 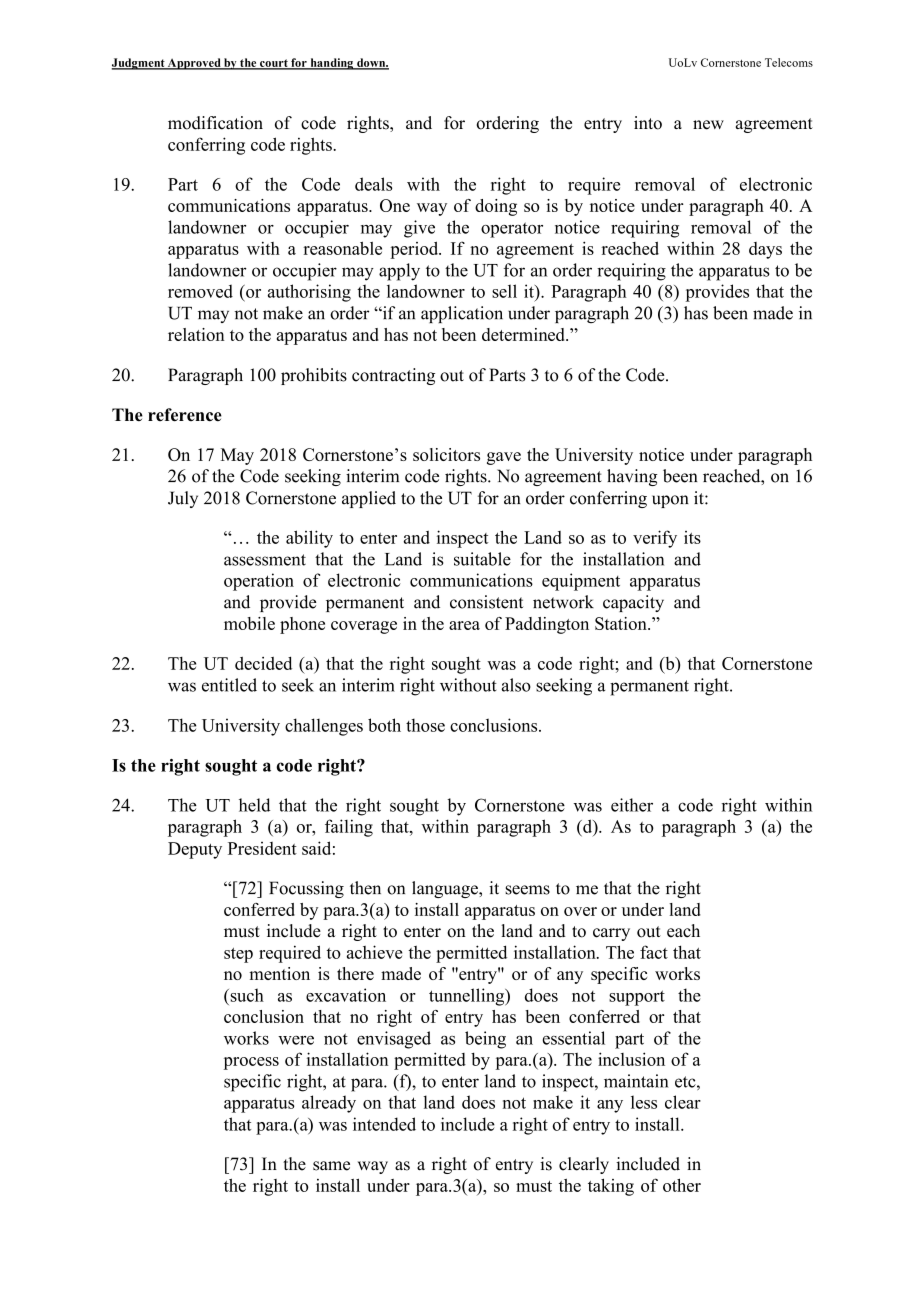 What do you see at coordinates (633, 603) in the screenshot?
I see `capacity` at bounding box center [633, 603].
